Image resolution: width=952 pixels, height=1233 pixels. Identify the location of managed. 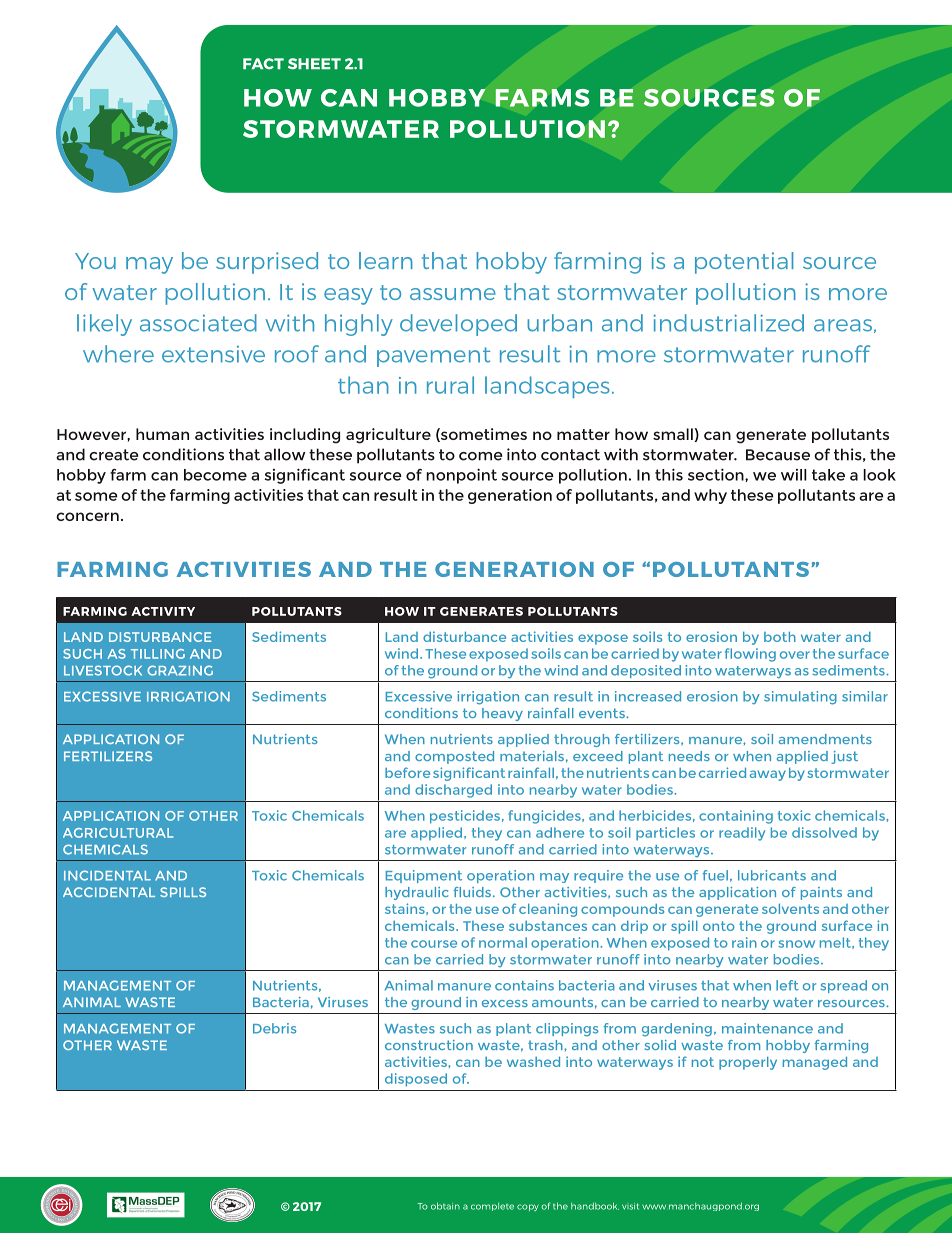
(815, 1063).
